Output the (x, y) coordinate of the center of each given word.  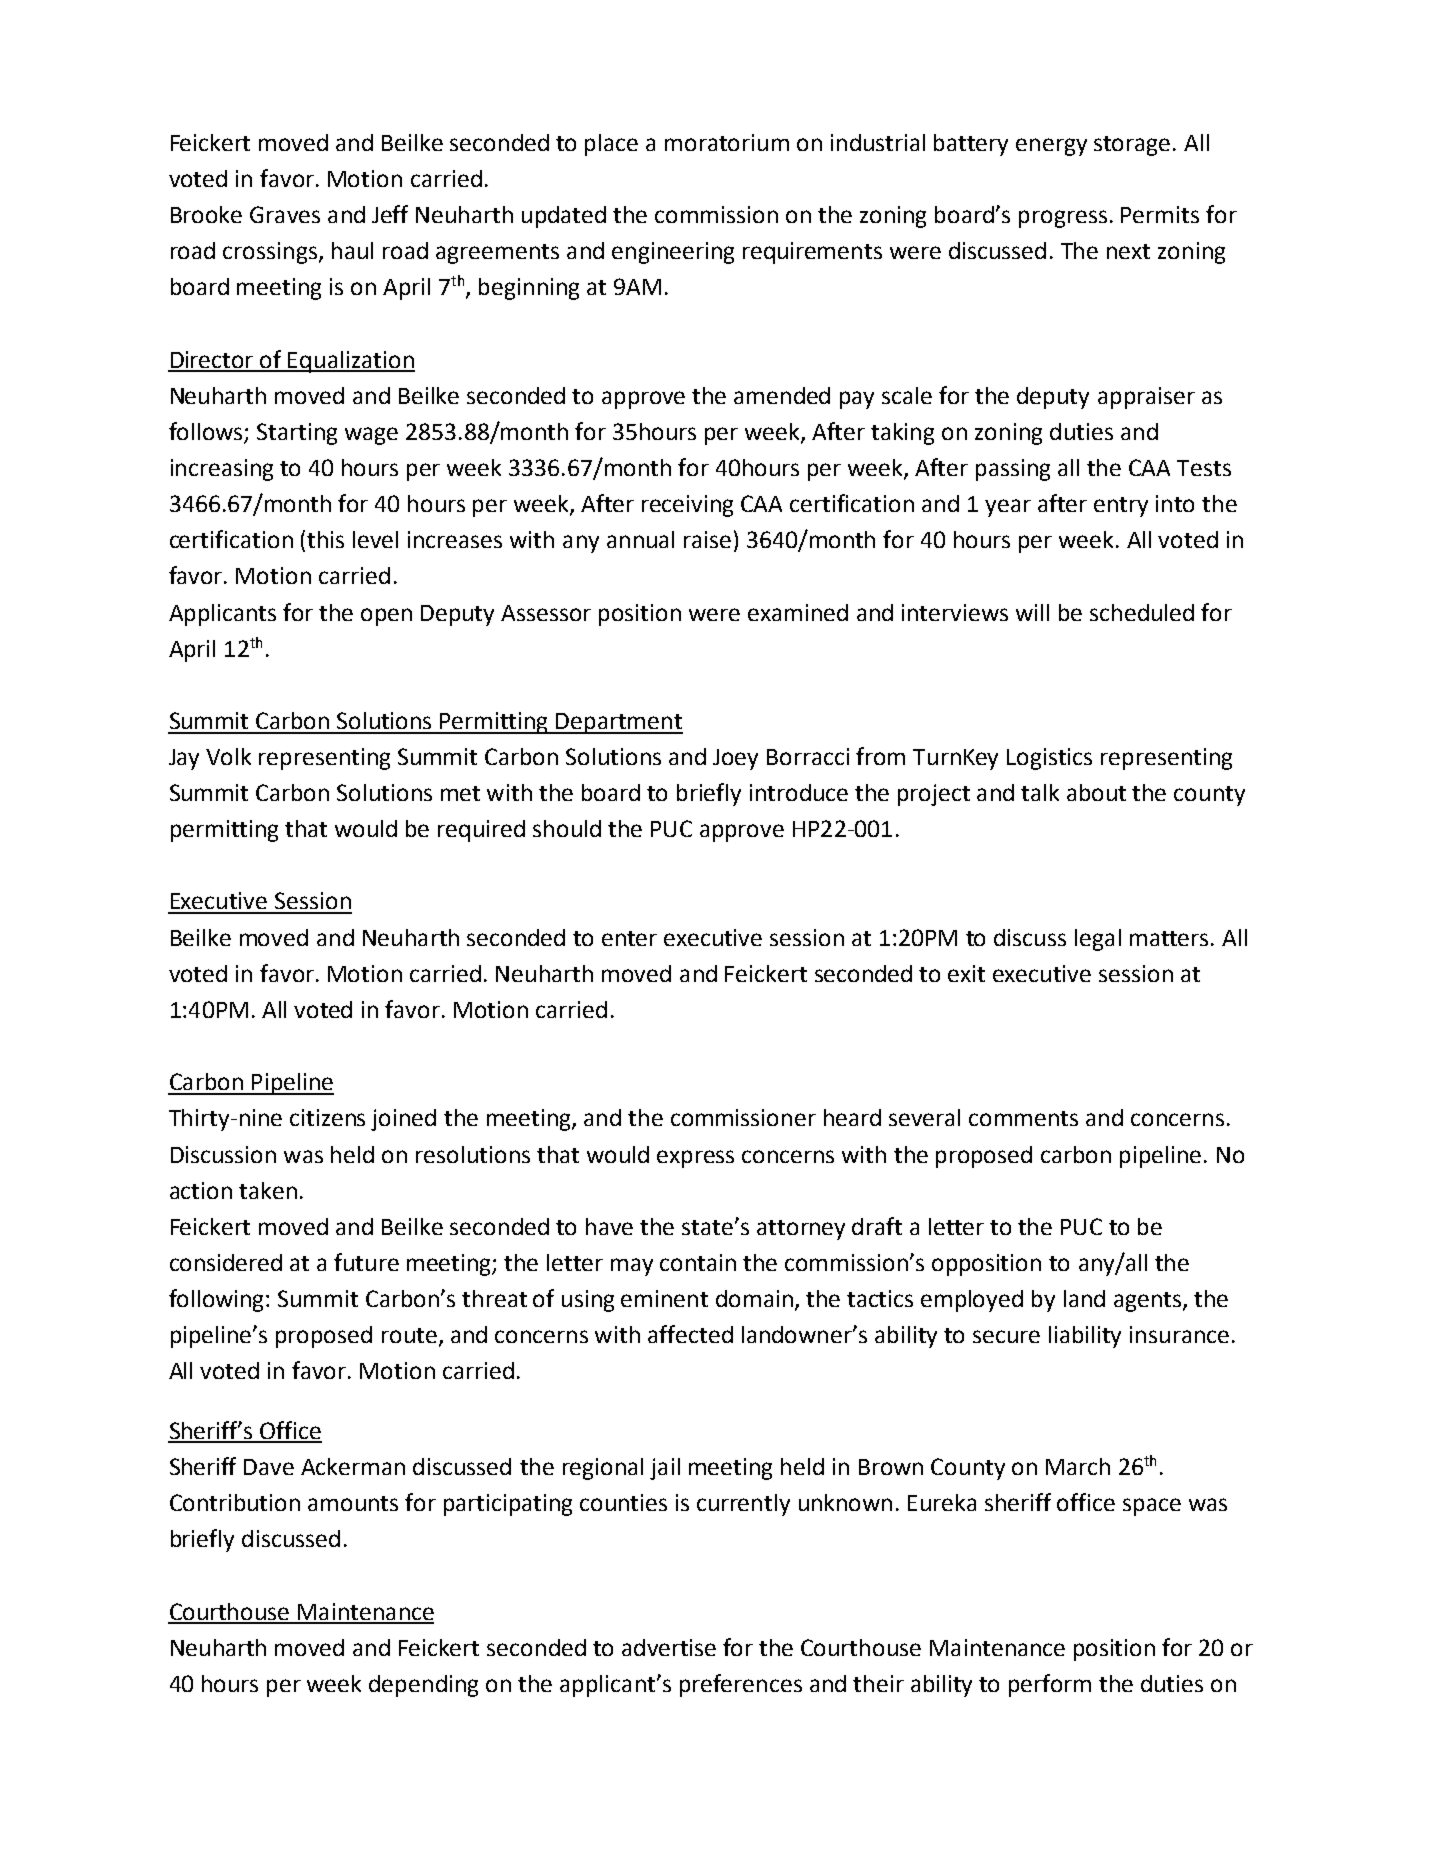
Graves (285, 214)
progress (1063, 219)
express (695, 1159)
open (386, 617)
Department (619, 723)
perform (1050, 1685)
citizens (327, 1117)
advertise (669, 1647)
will (1032, 612)
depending (423, 1686)
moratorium (727, 142)
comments (1023, 1118)
